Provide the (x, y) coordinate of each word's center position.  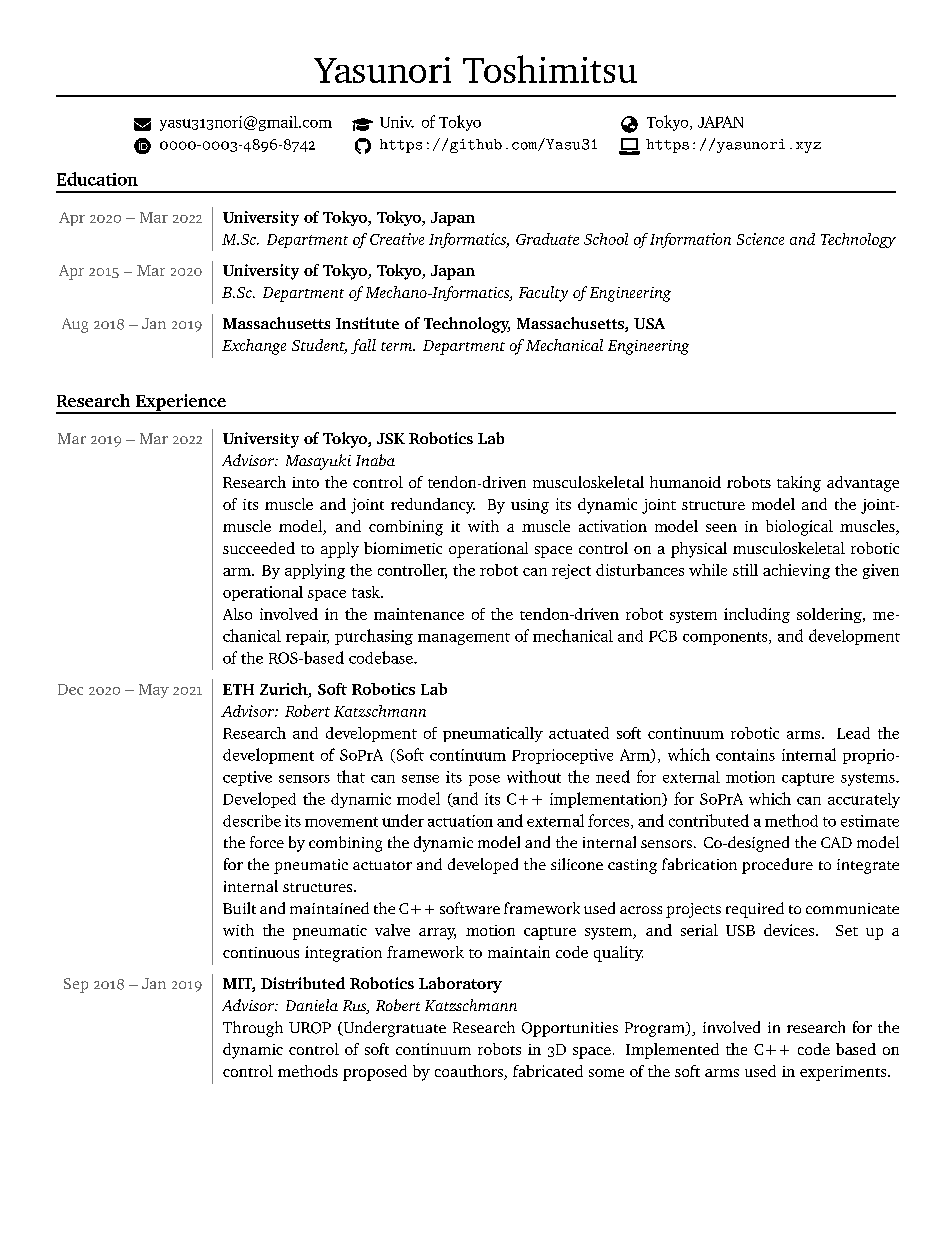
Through (253, 1029)
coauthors (470, 1072)
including (757, 615)
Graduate (547, 239)
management (464, 639)
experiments (844, 1073)
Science (760, 239)
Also (237, 614)
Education (97, 179)
